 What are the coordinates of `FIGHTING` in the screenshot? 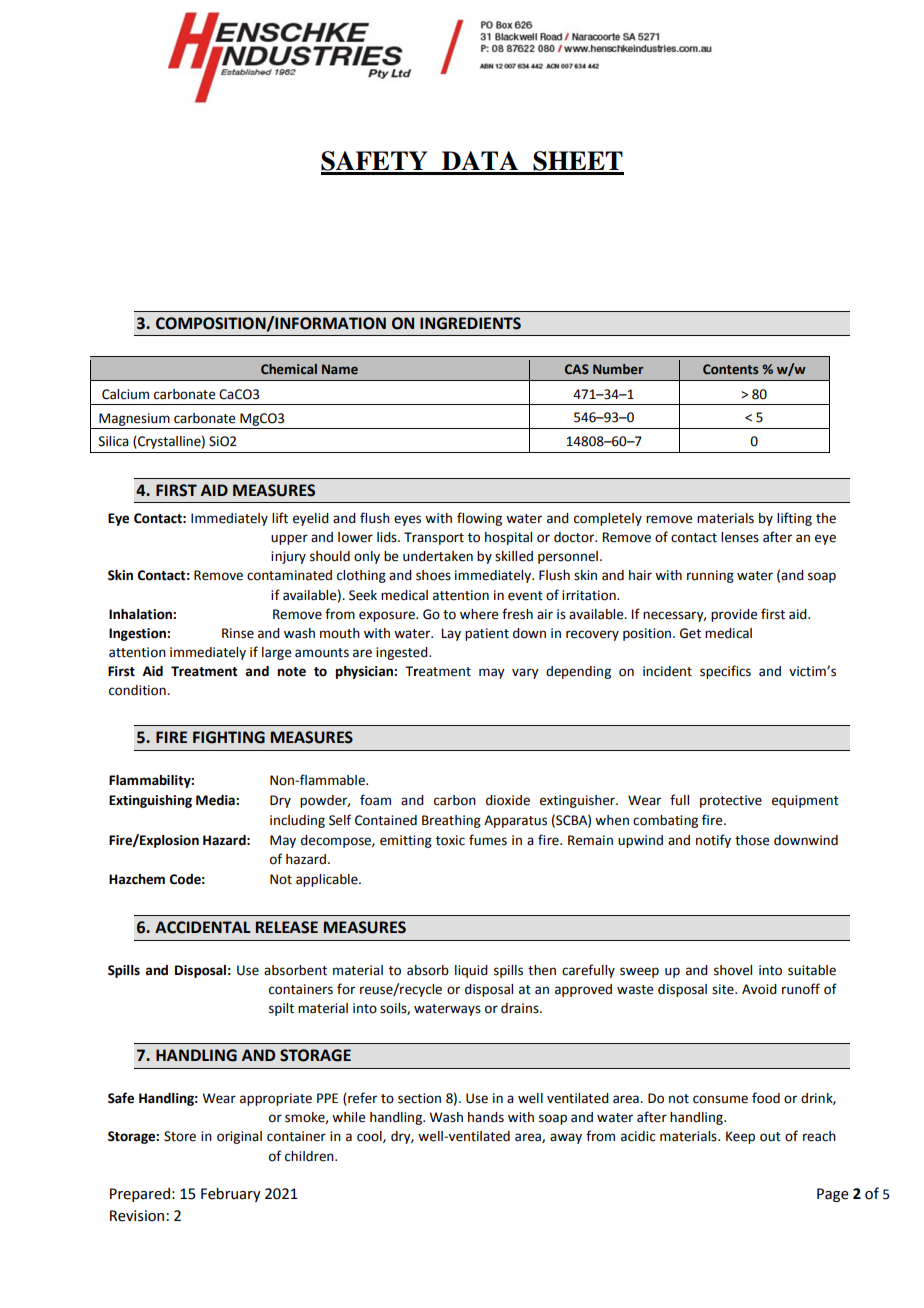 It's located at (229, 737).
